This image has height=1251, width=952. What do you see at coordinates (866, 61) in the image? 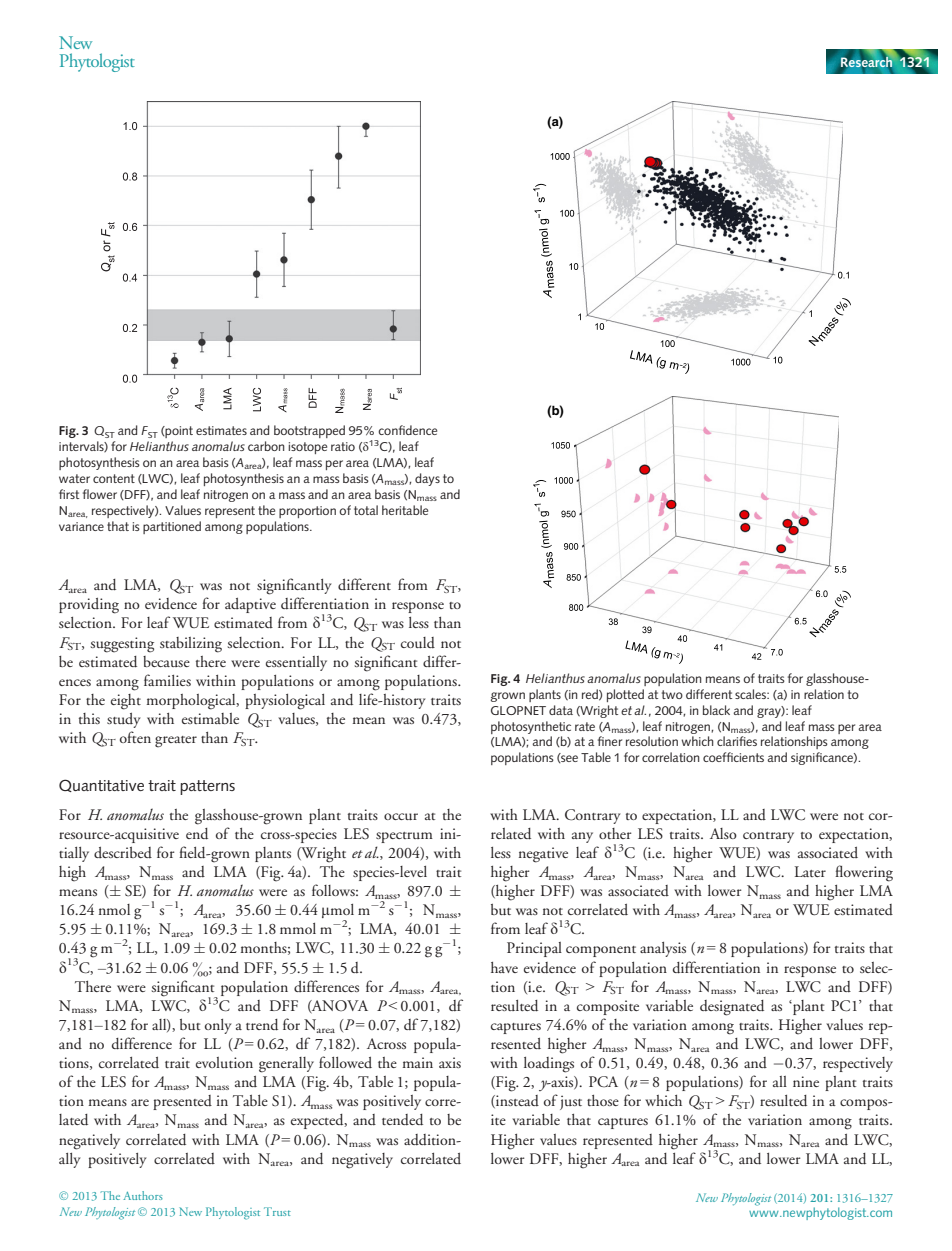
I see `Research` at bounding box center [866, 61].
